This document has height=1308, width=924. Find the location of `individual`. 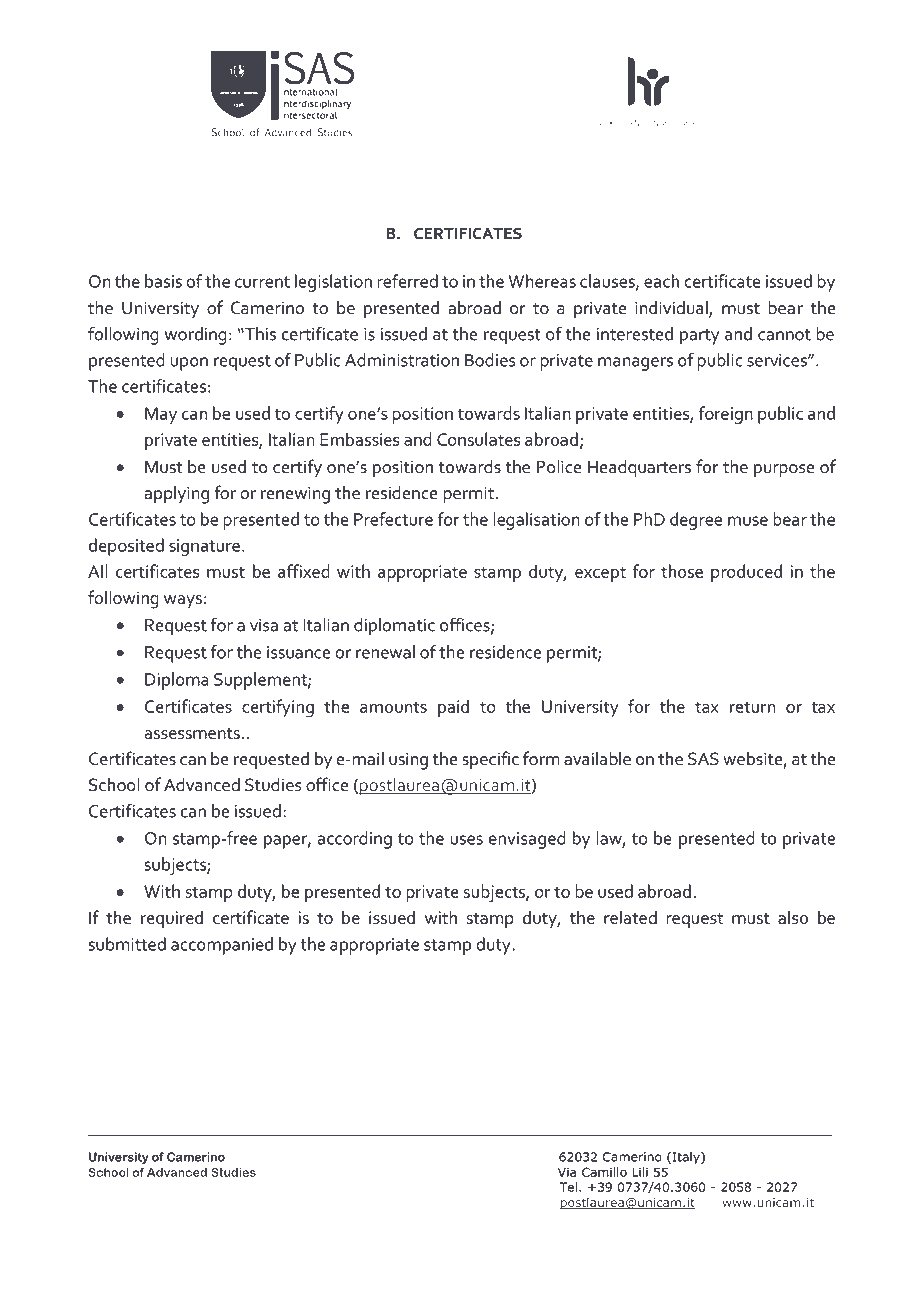

individual is located at coordinates (672, 308).
